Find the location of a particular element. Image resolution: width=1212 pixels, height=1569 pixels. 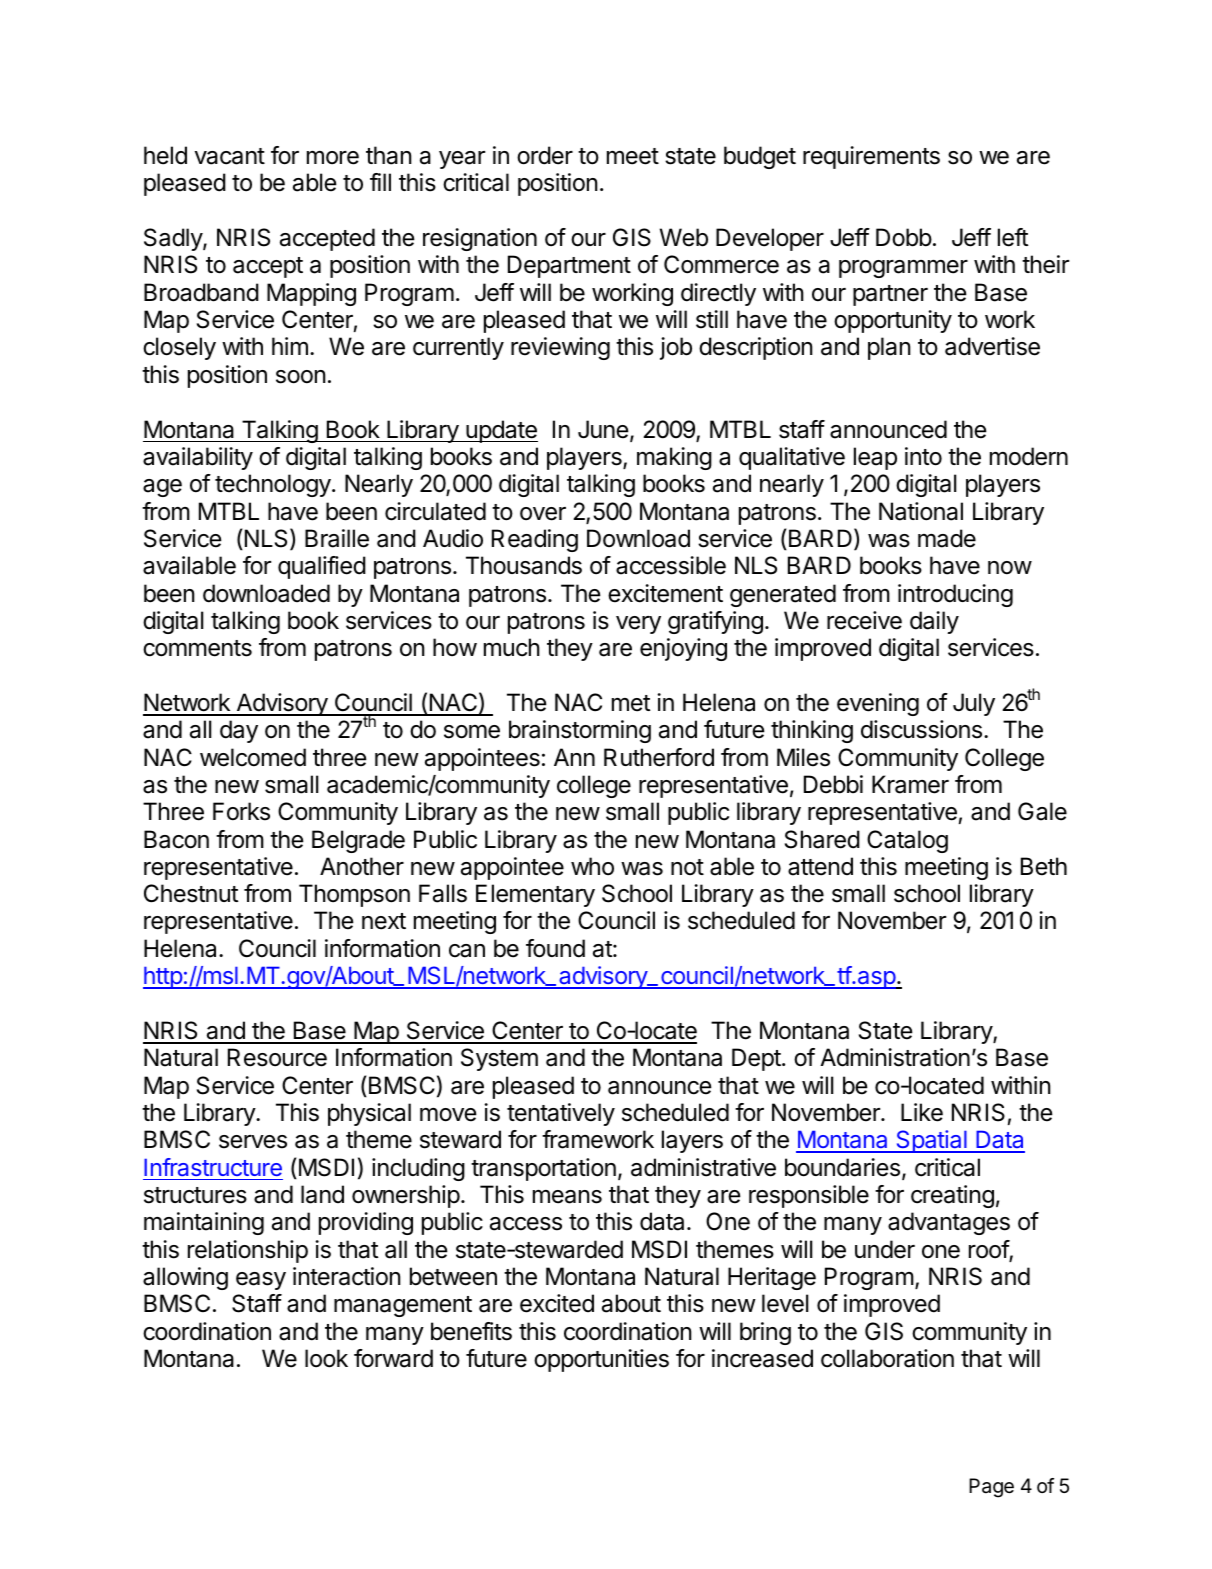

Catalog is located at coordinates (907, 841).
